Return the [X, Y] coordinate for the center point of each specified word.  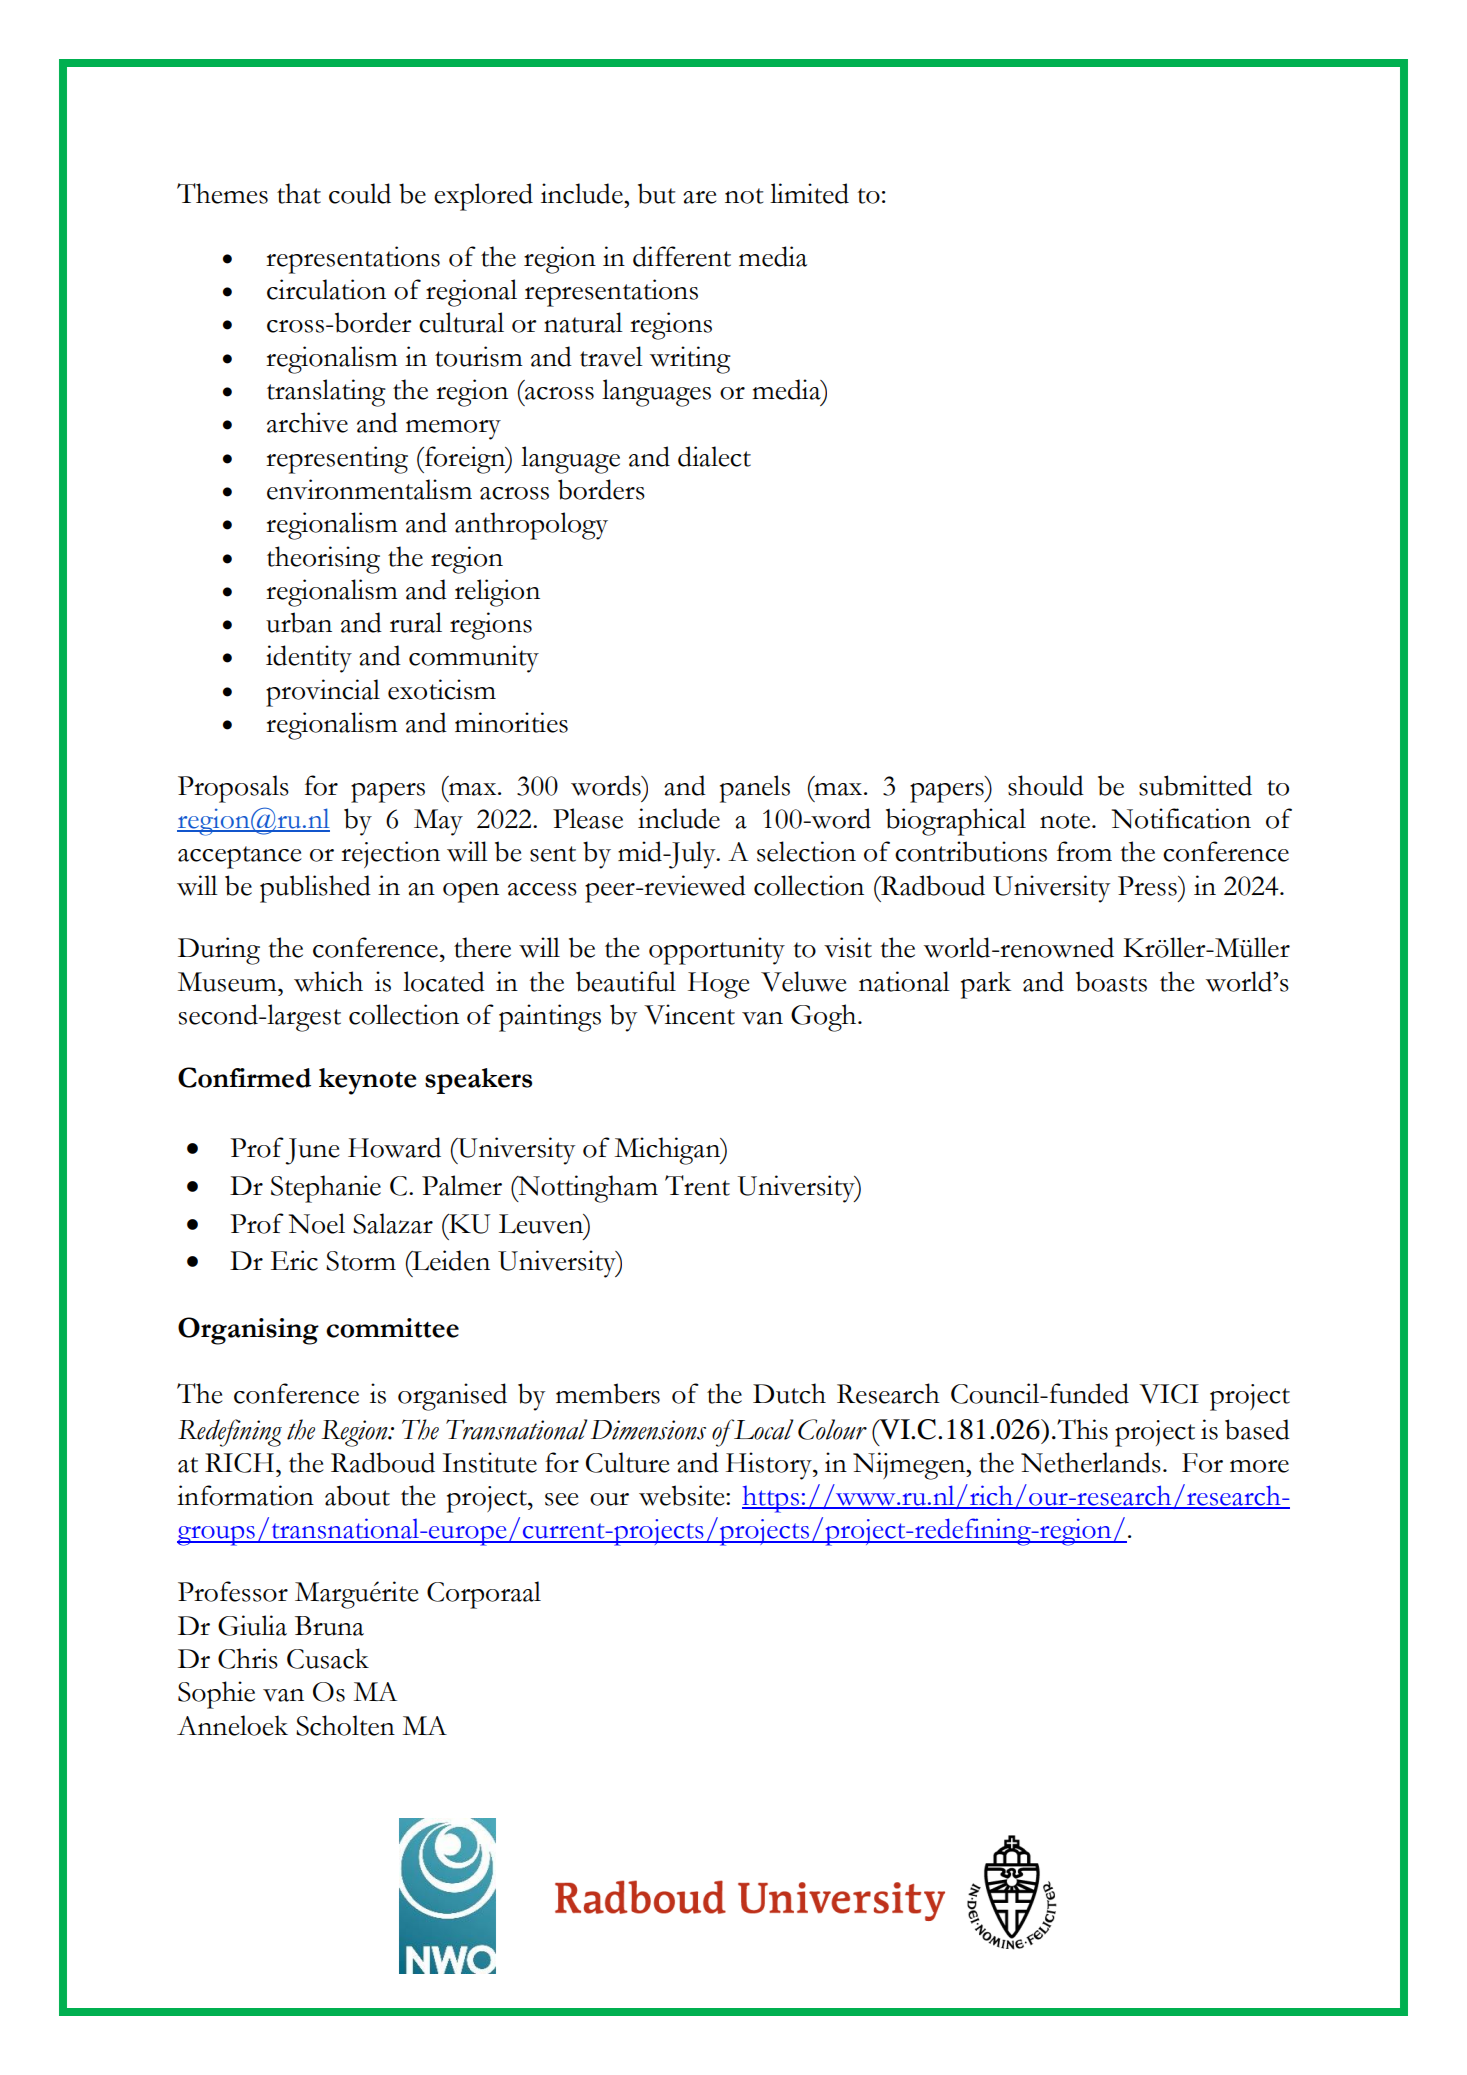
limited [809, 193]
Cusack [328, 1658]
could [360, 193]
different [682, 256]
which [328, 981]
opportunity [717, 951]
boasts [1111, 981]
